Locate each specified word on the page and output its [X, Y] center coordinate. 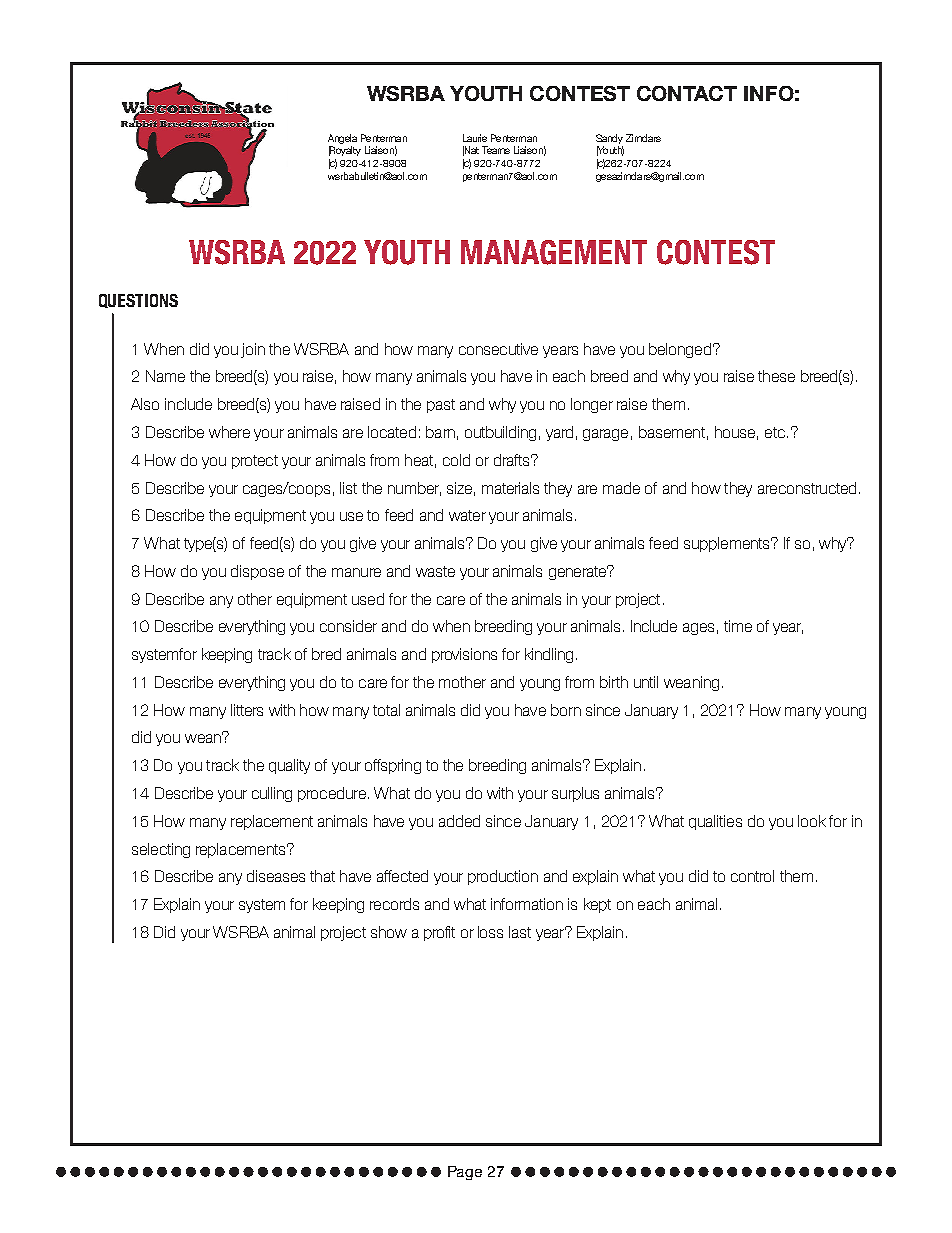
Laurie [475, 138]
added [459, 821]
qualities [715, 822]
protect [255, 462]
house [735, 432]
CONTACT [687, 93]
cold [456, 460]
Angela [342, 139]
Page [465, 1173]
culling [272, 794]
